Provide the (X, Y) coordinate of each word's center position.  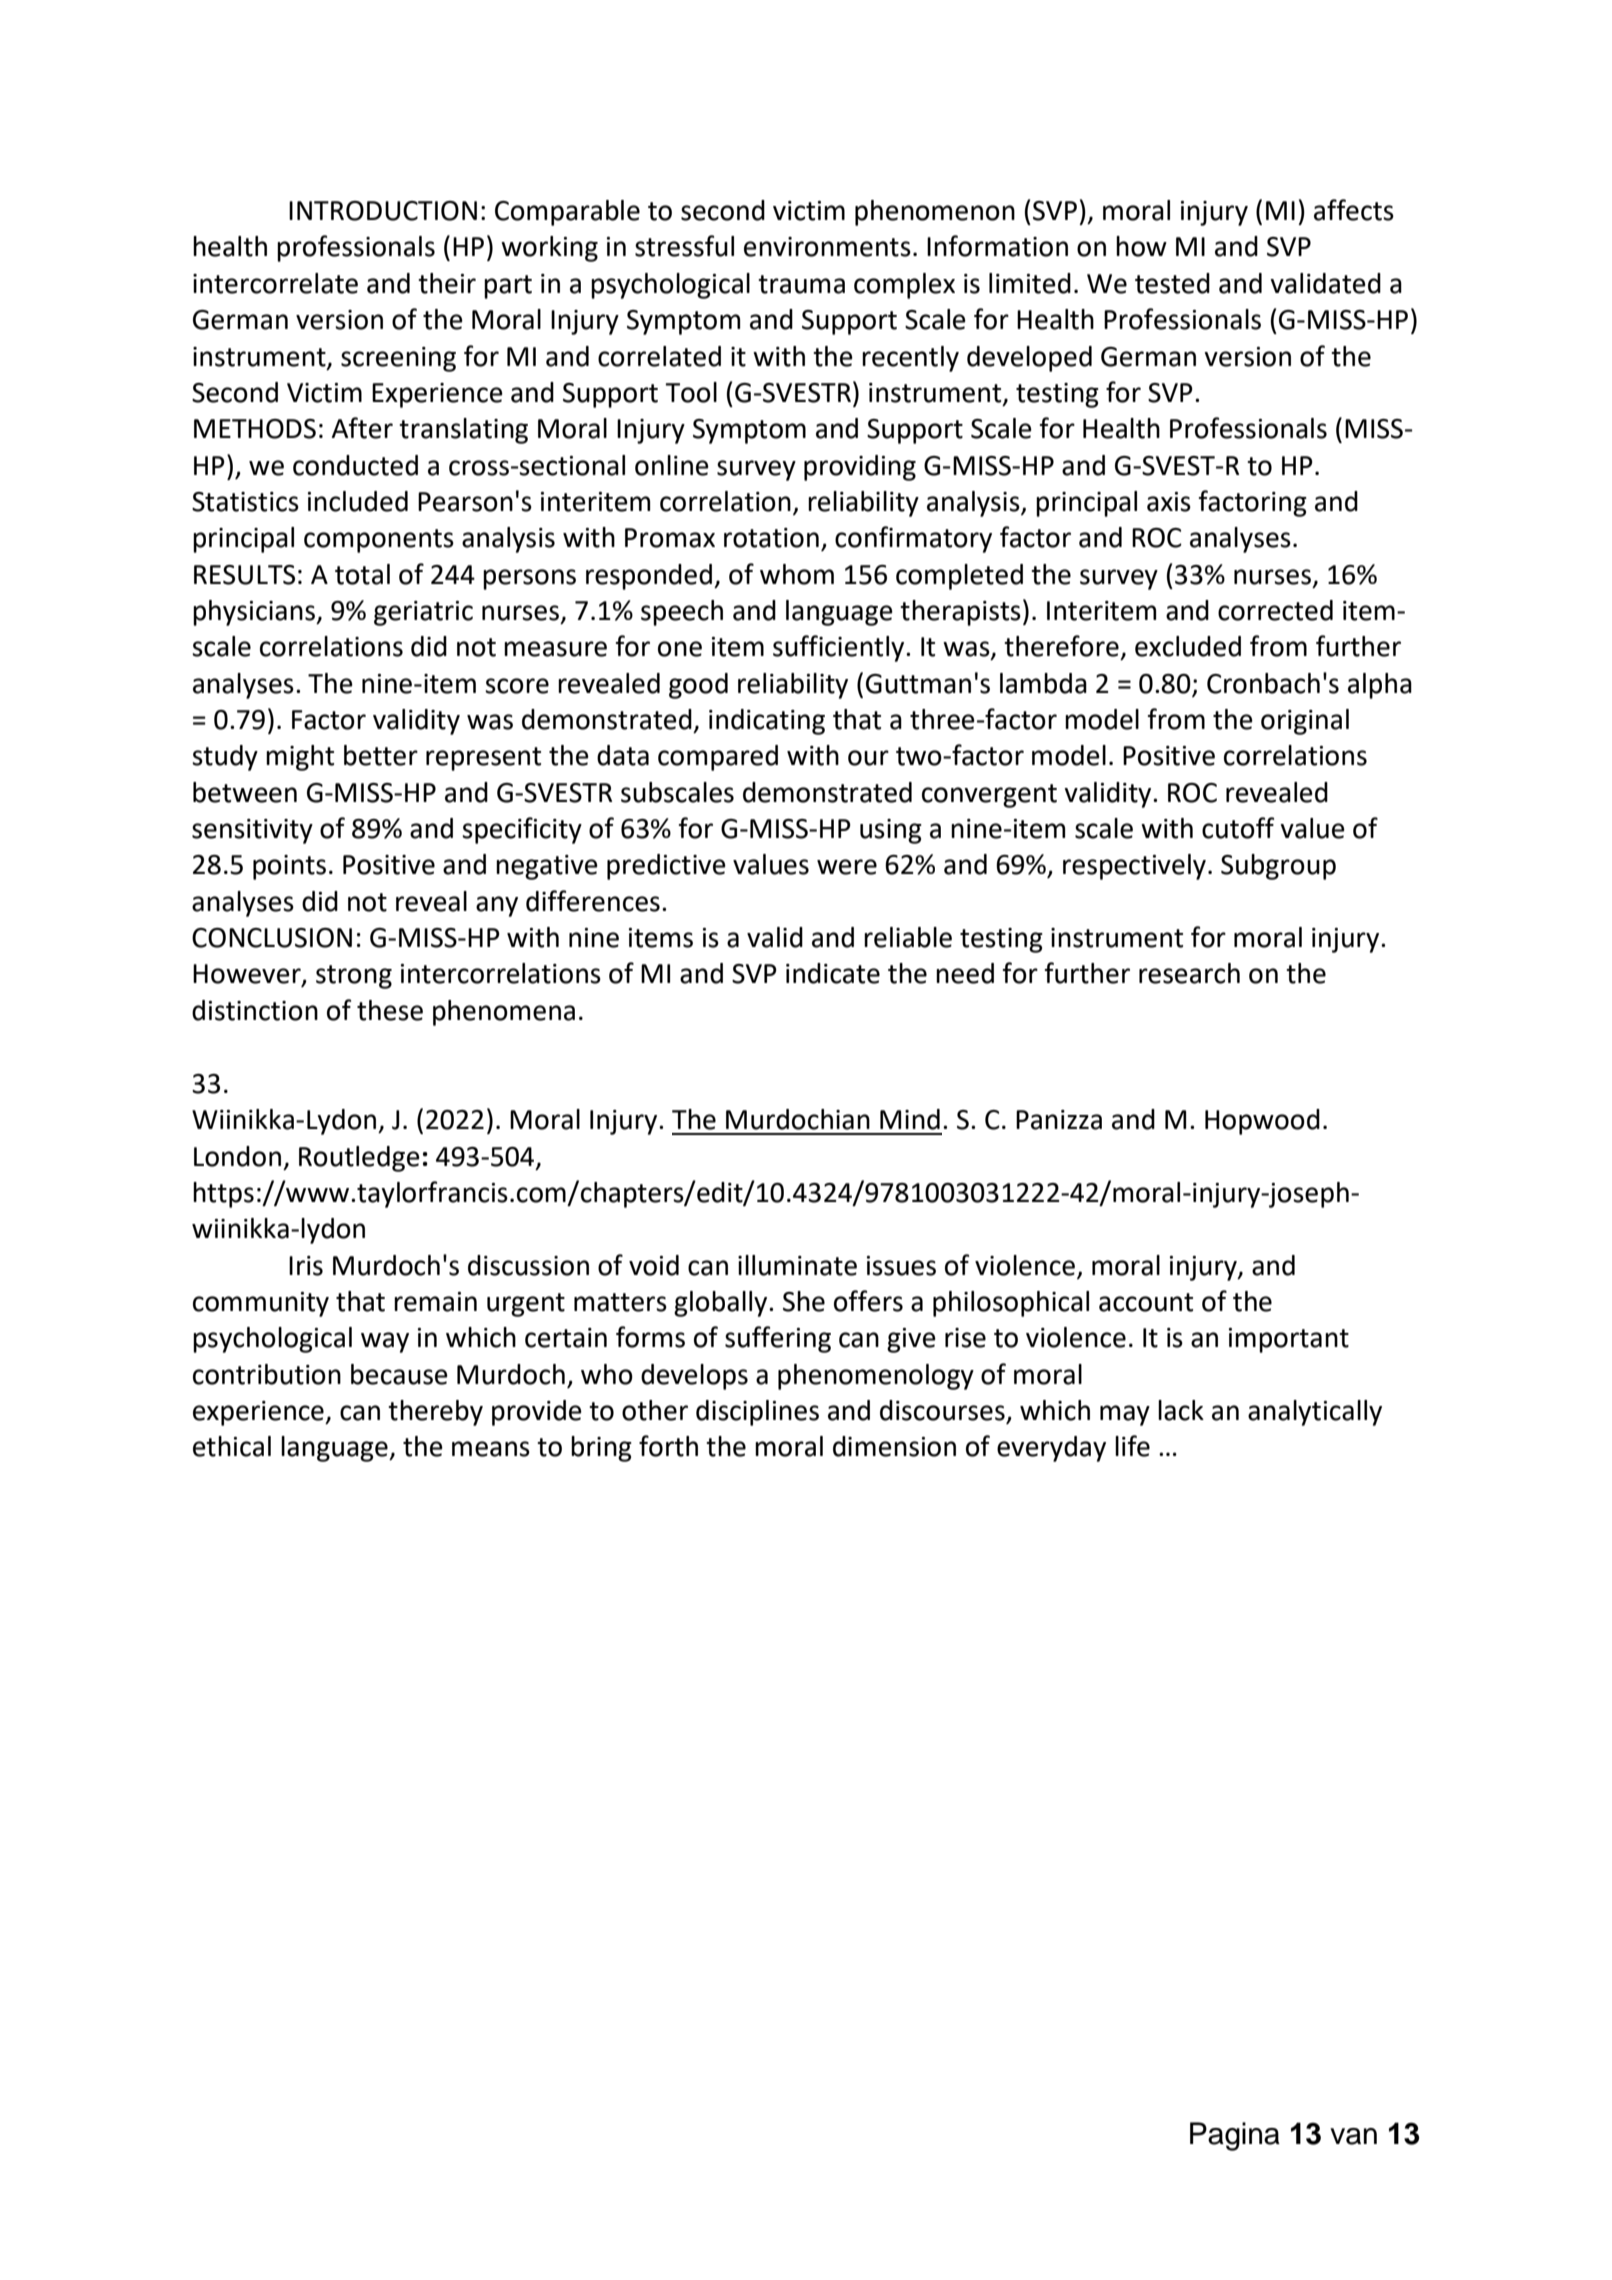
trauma (801, 284)
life (1132, 1446)
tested (1172, 283)
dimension (894, 1446)
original (1305, 722)
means (491, 1449)
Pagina (1235, 2136)
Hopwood (1262, 1122)
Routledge (359, 1159)
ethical (232, 1446)
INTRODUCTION (383, 211)
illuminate (797, 1265)
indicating (767, 722)
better (381, 755)
